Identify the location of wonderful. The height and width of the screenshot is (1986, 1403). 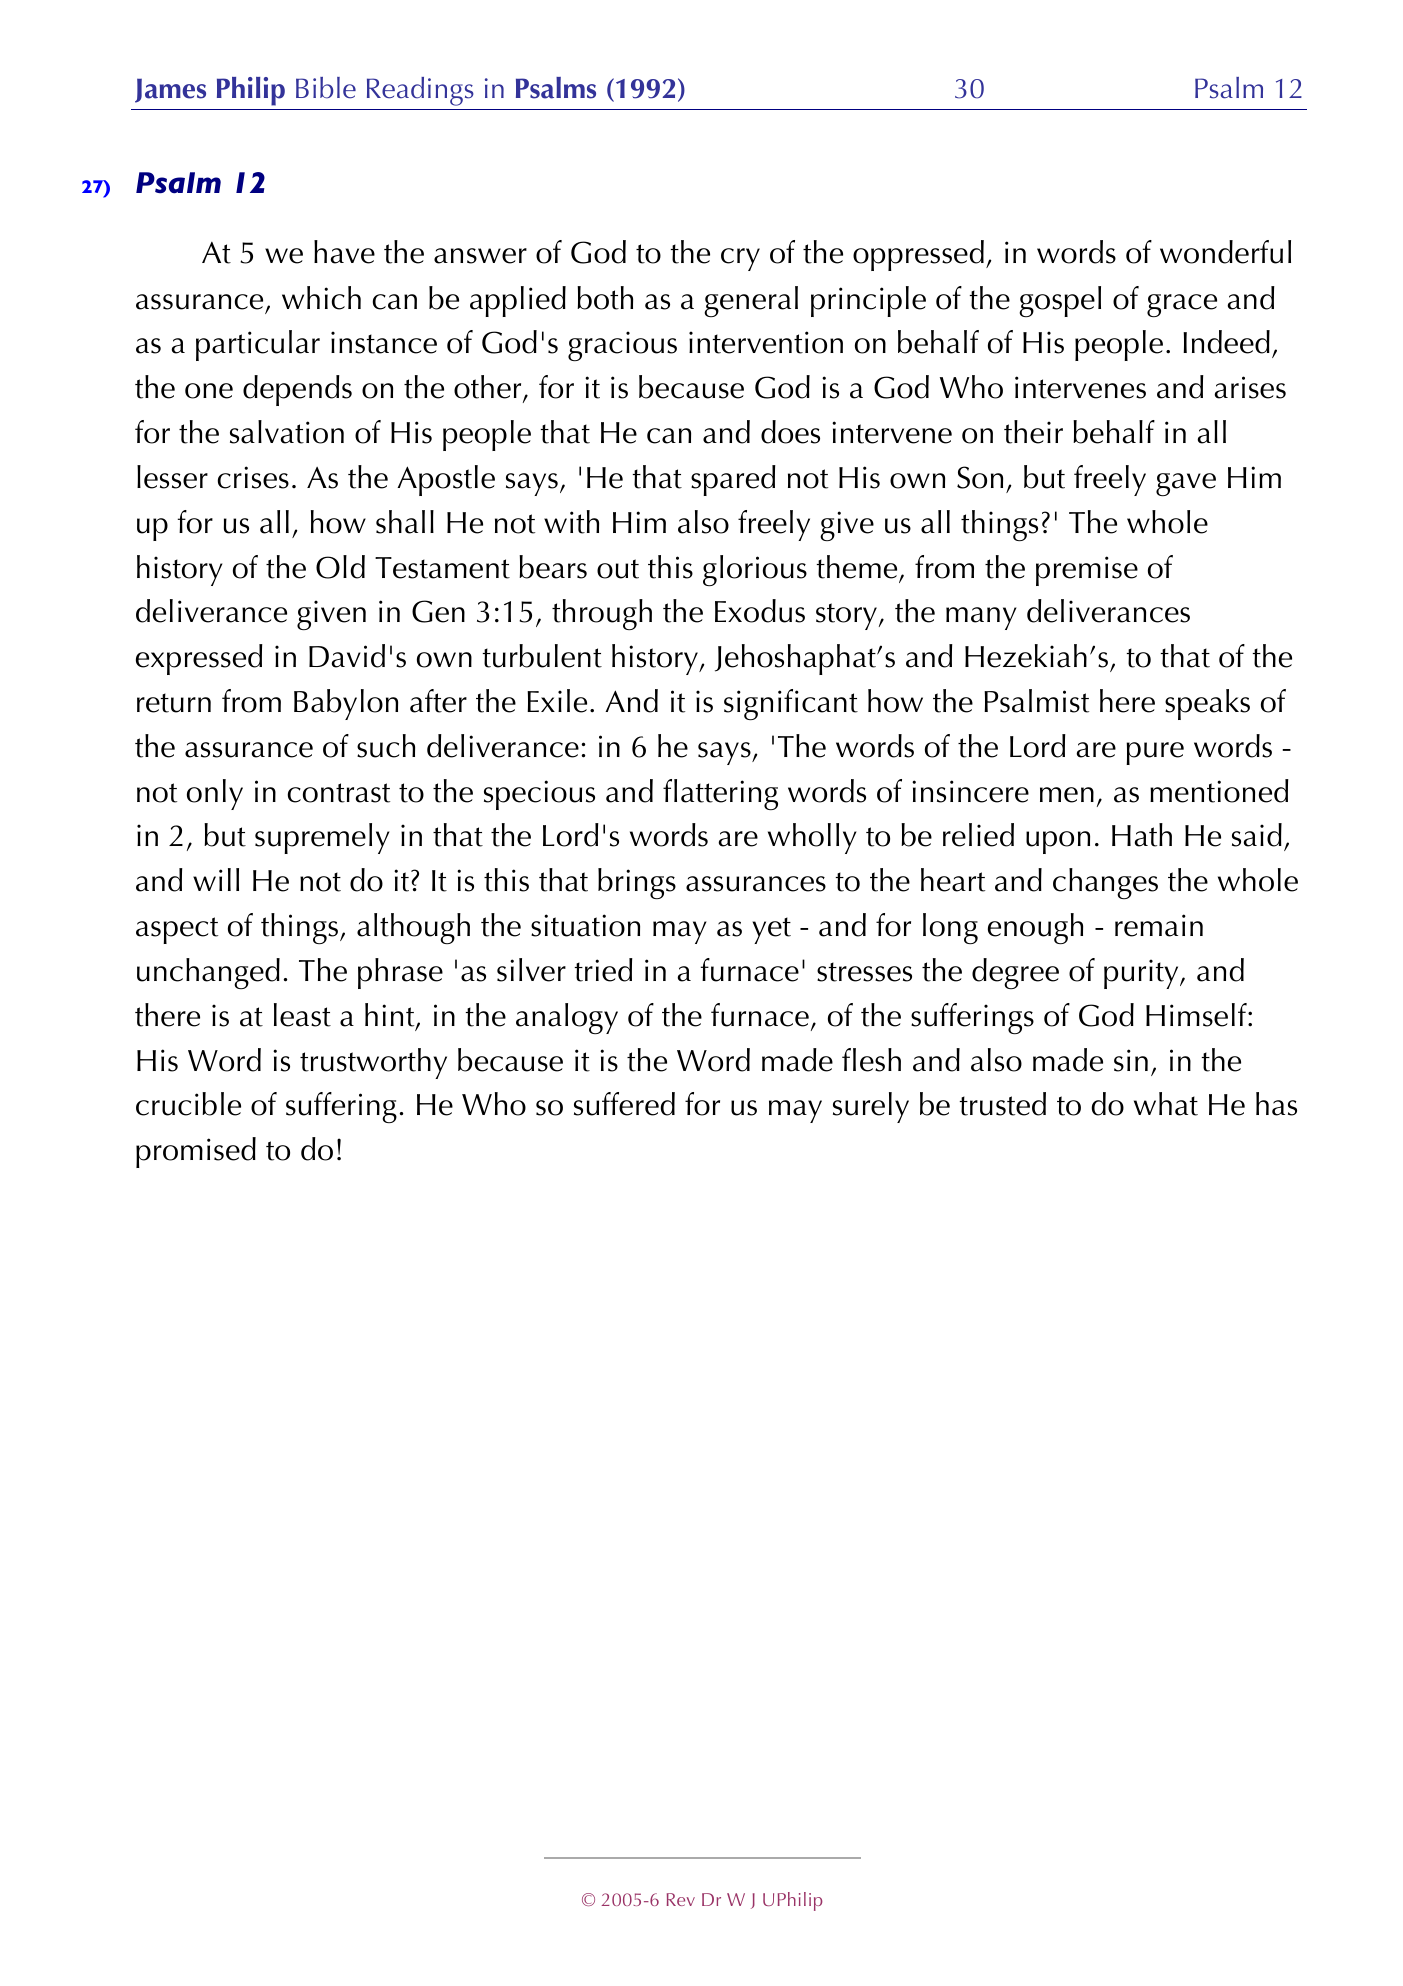
(1225, 252).
